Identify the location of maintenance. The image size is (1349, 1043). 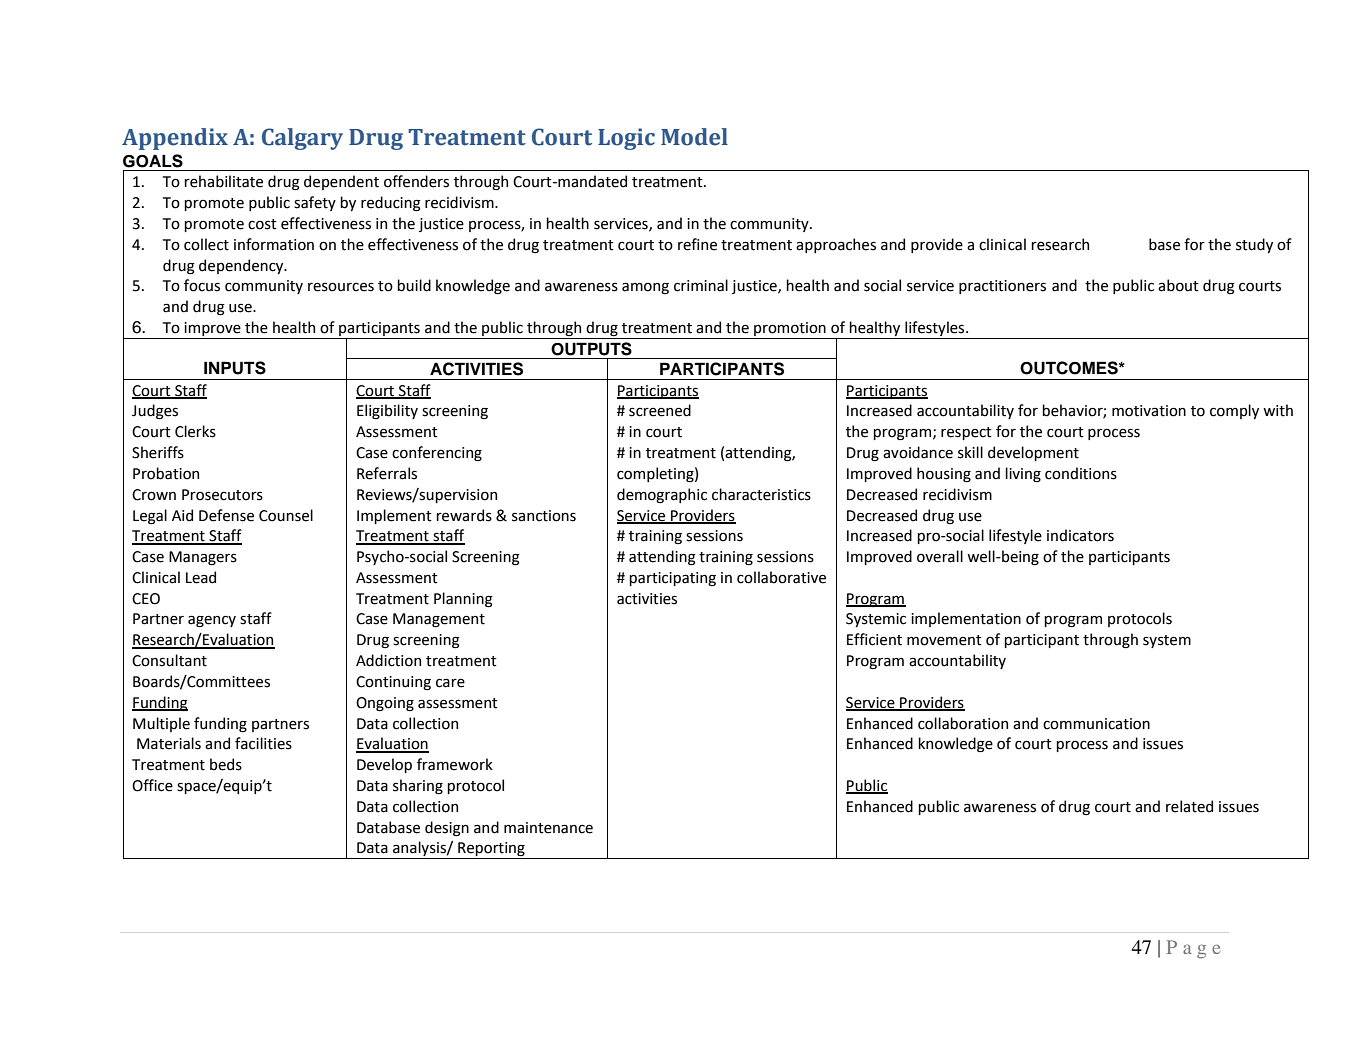
(548, 828).
